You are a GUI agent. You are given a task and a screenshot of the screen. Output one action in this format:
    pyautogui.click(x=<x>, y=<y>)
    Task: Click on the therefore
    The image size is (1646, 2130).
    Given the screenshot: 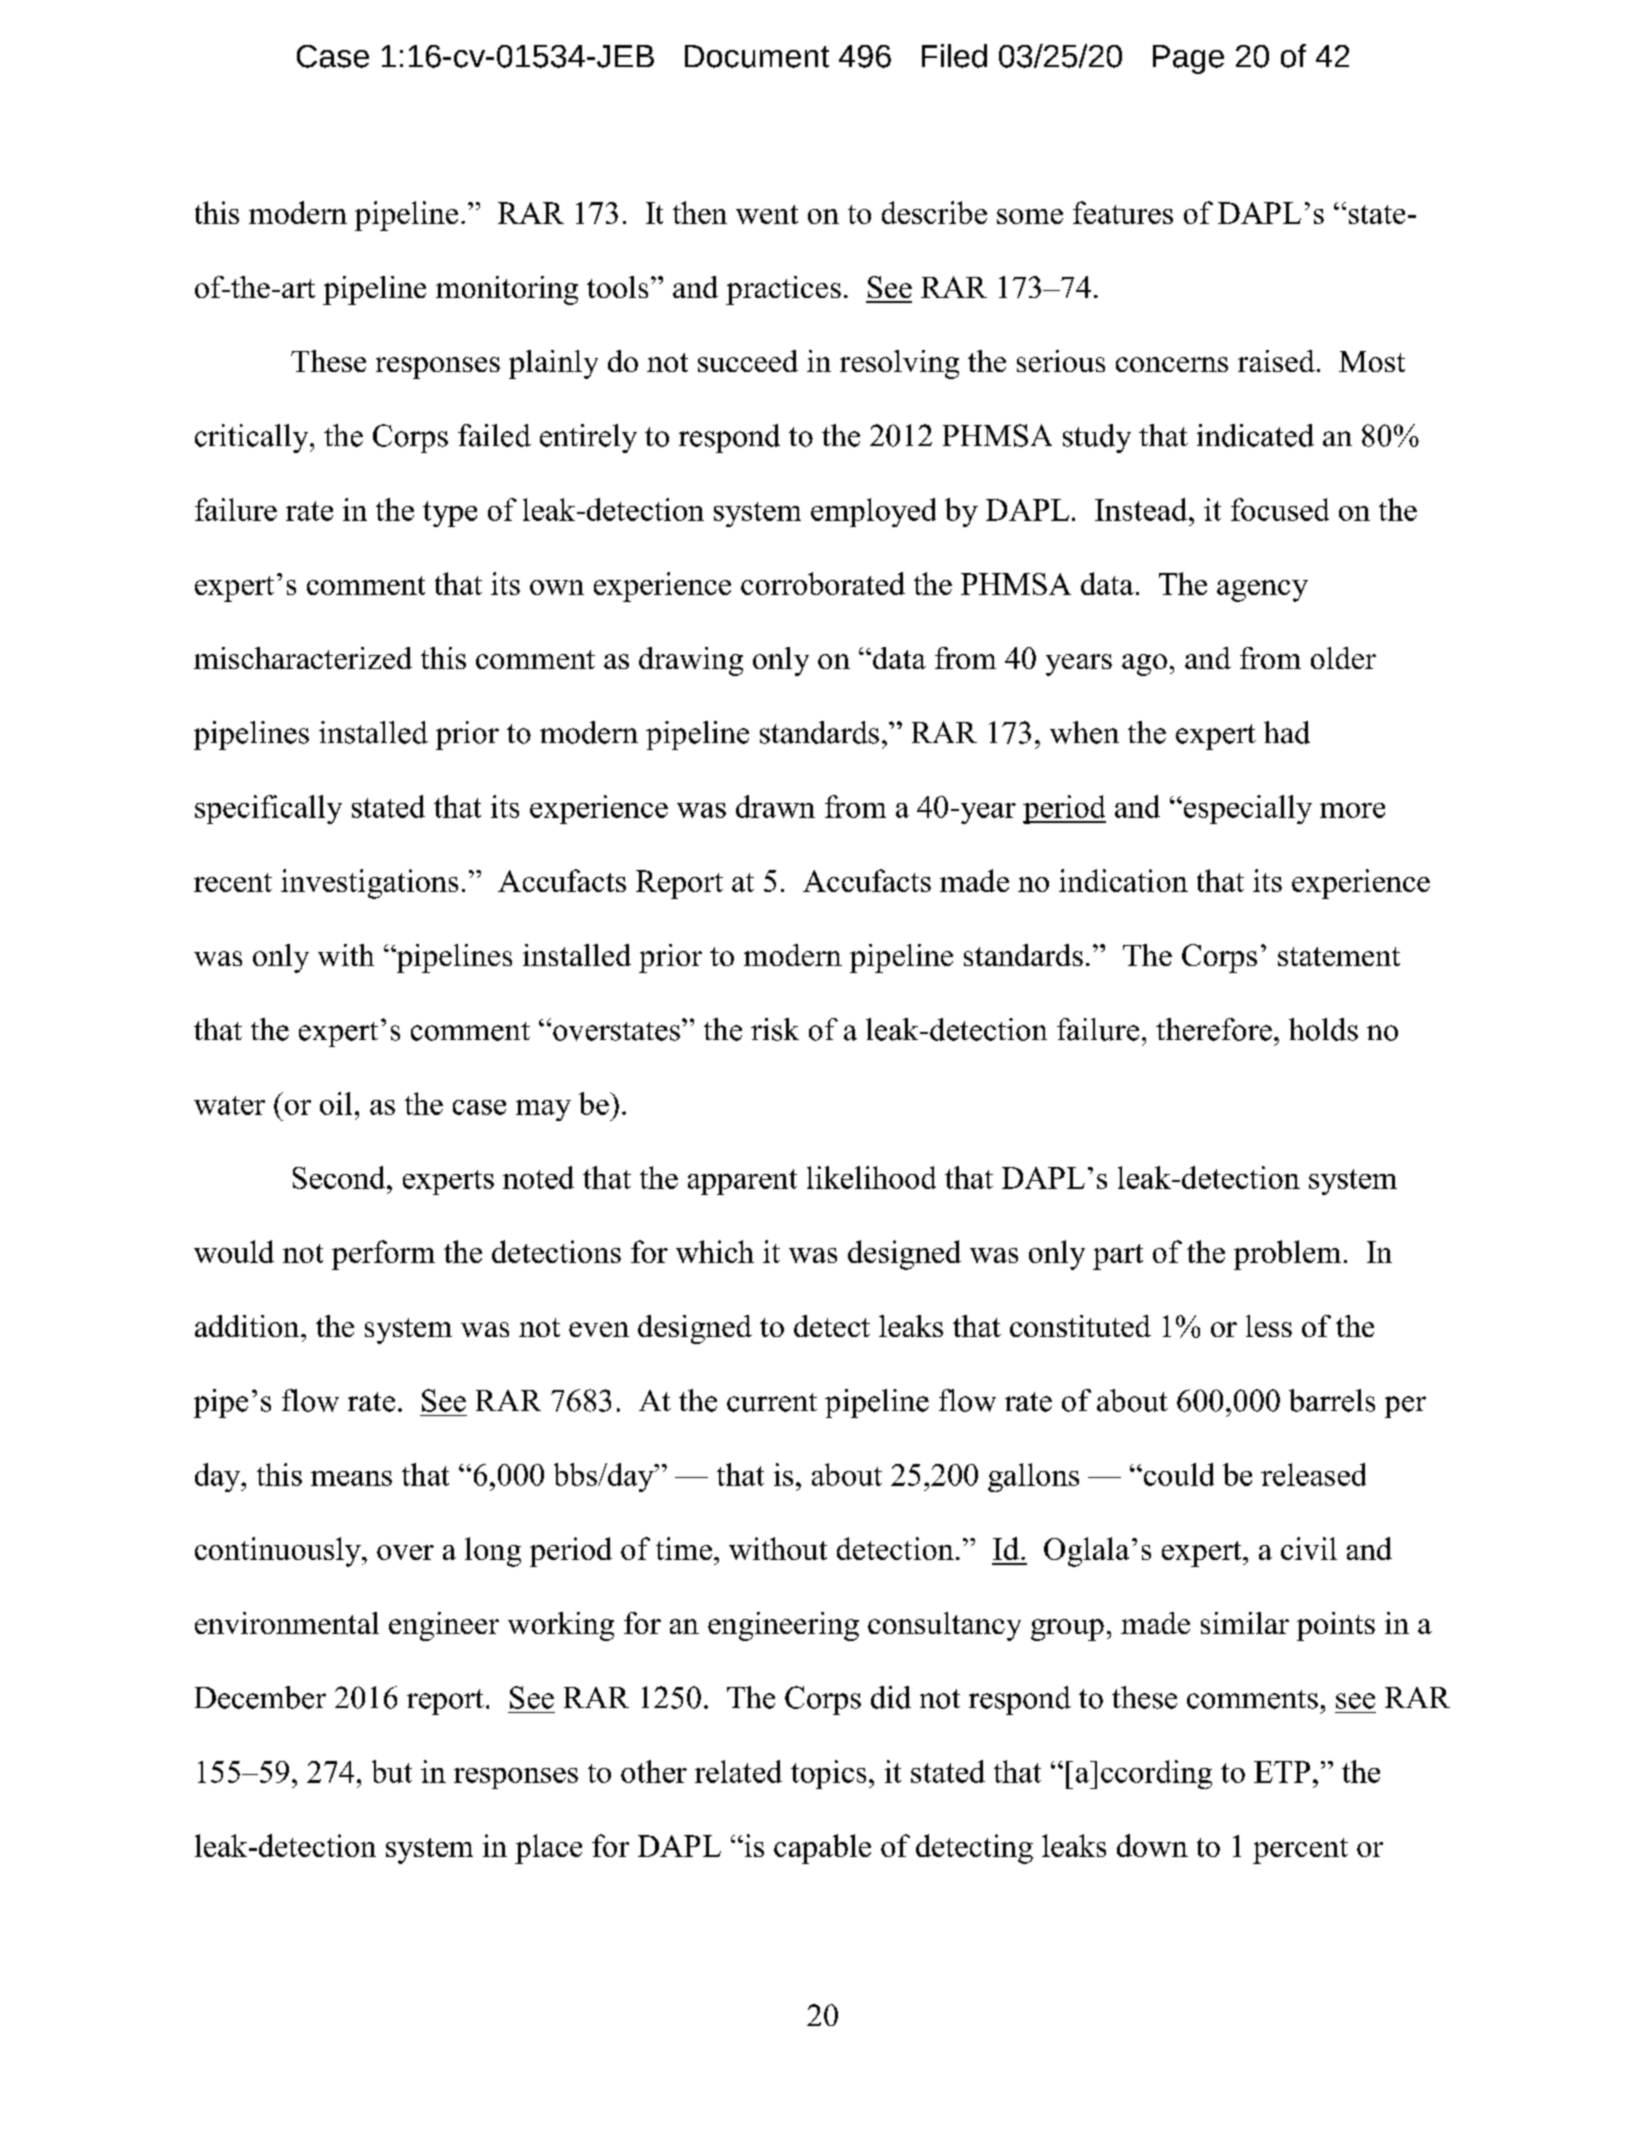 What is the action you would take?
    pyautogui.click(x=1214, y=1029)
